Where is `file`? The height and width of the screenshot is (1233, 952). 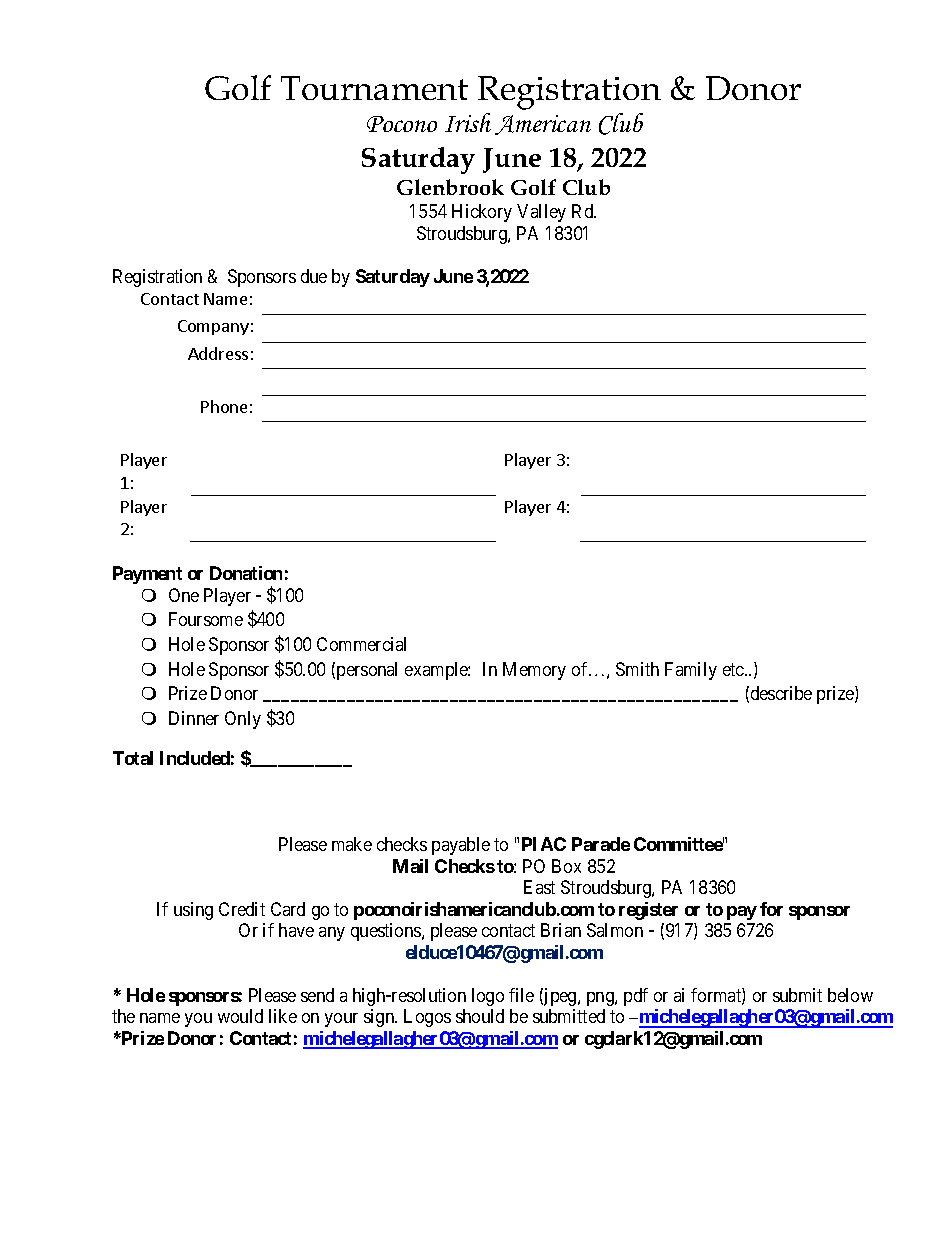
file is located at coordinates (521, 995).
